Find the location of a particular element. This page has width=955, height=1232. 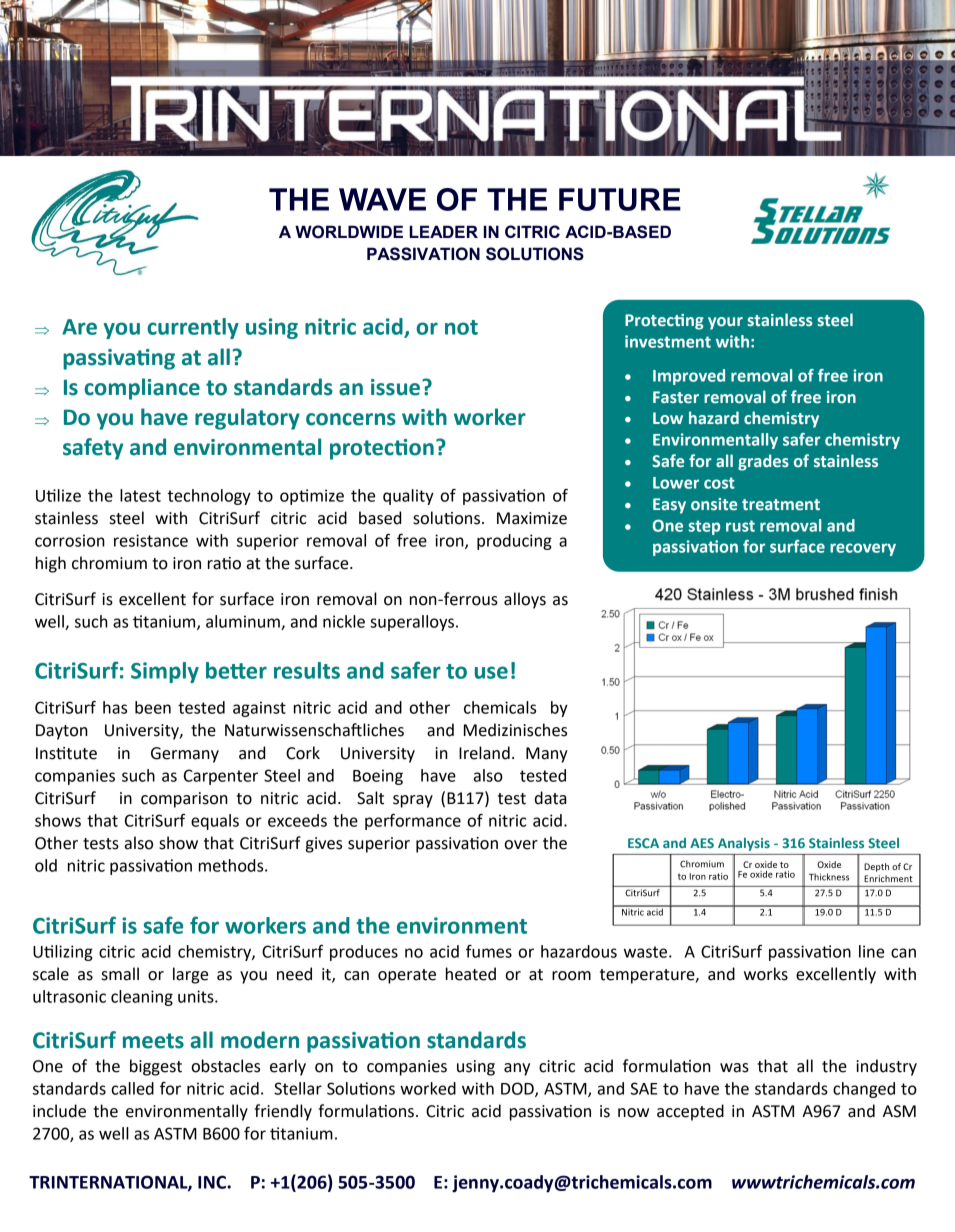

rust is located at coordinates (740, 526).
